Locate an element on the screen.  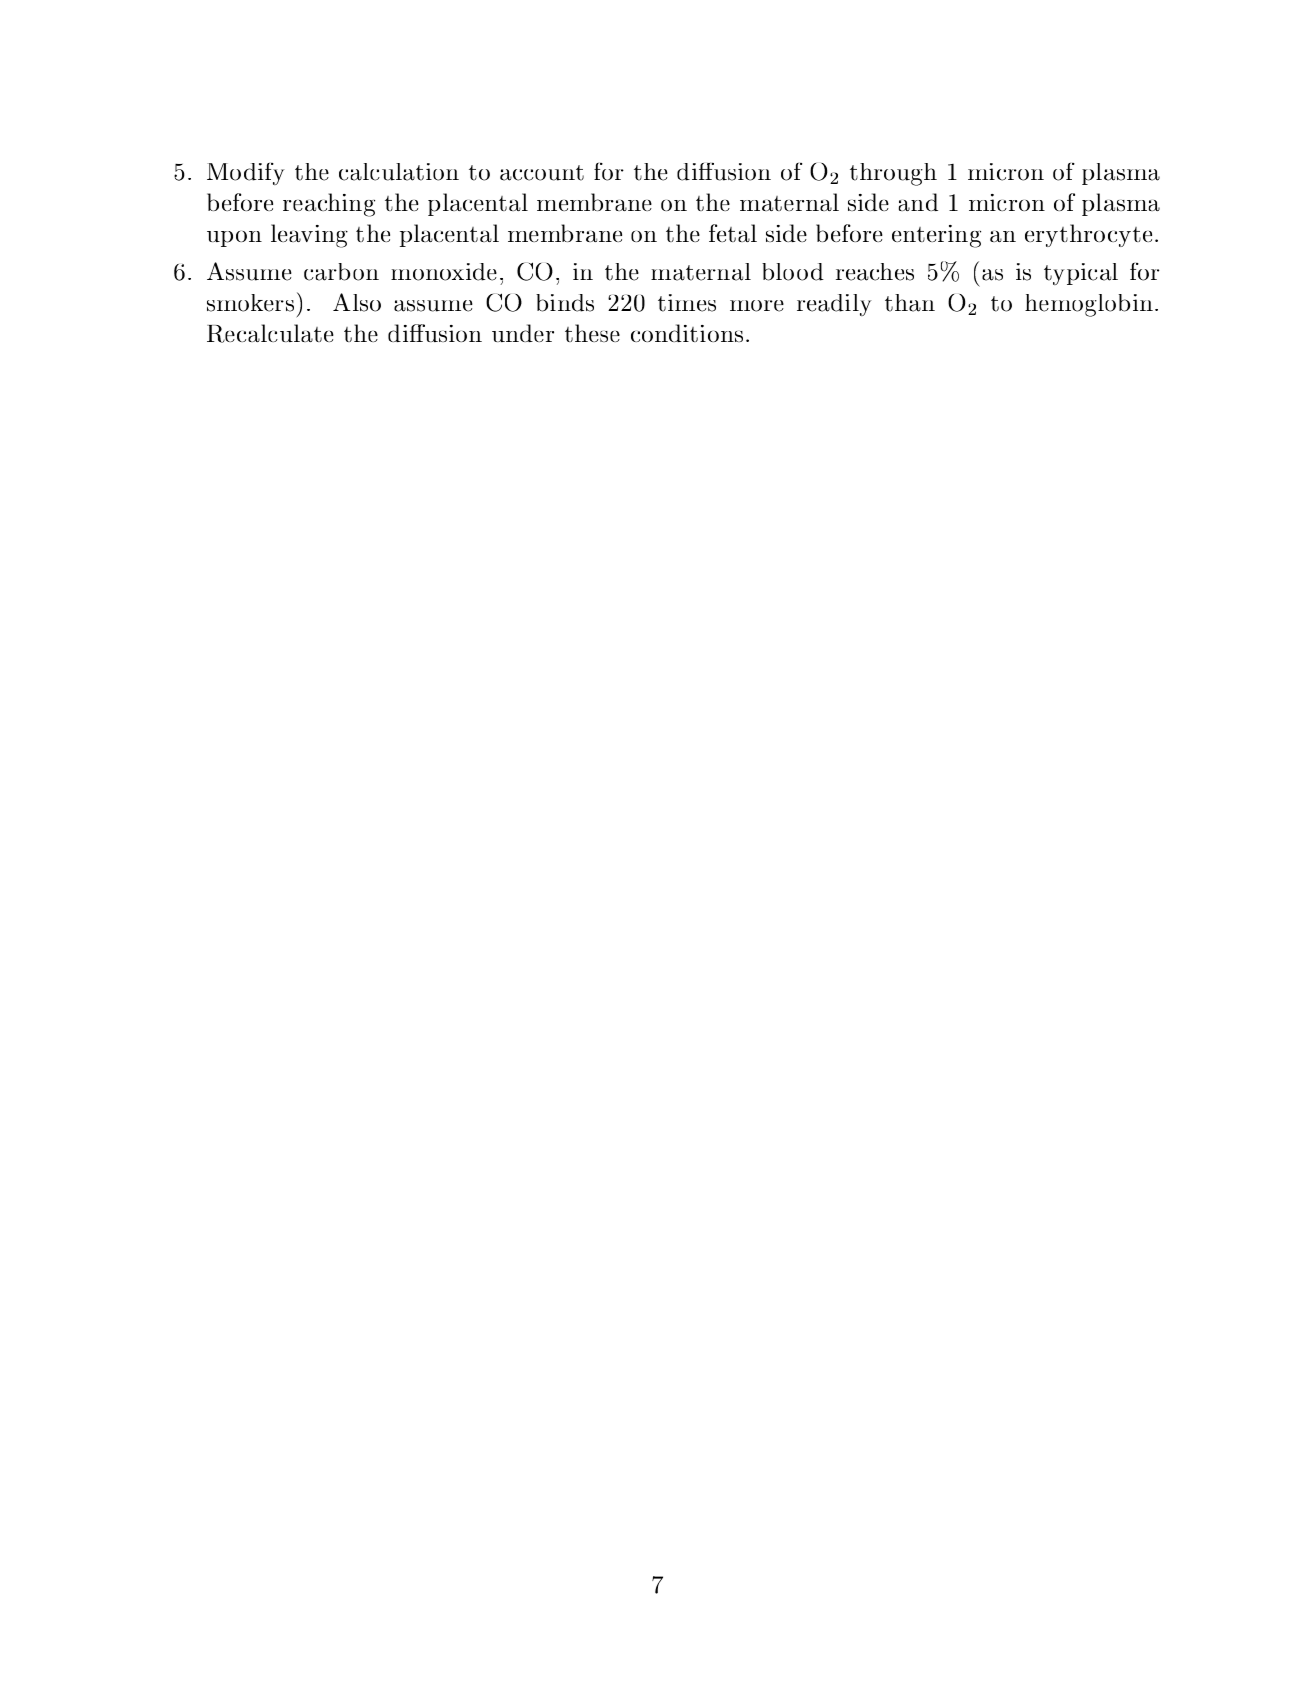
conditions is located at coordinates (687, 333).
